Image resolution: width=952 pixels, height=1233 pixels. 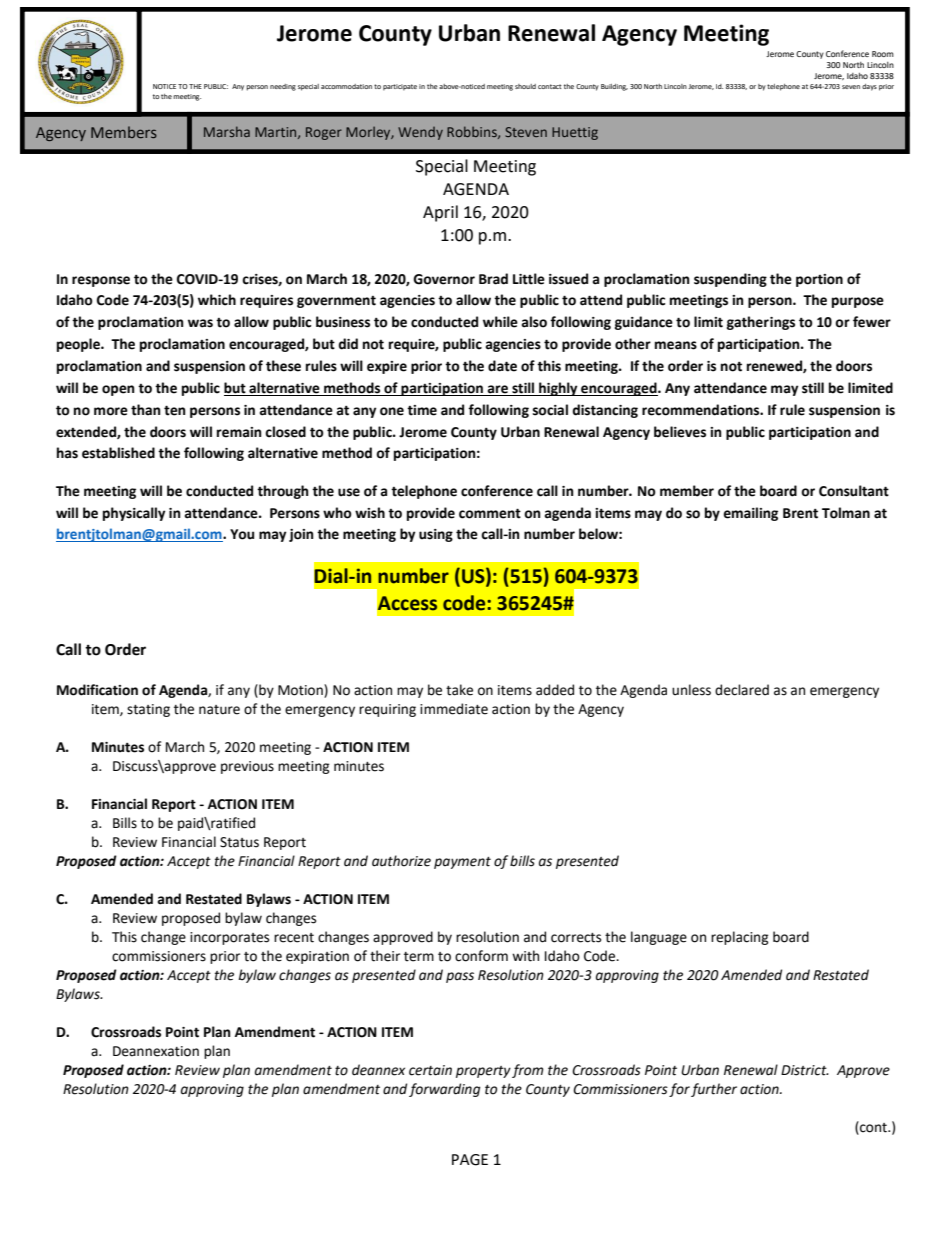 I want to click on Marsha, so click(x=227, y=131).
